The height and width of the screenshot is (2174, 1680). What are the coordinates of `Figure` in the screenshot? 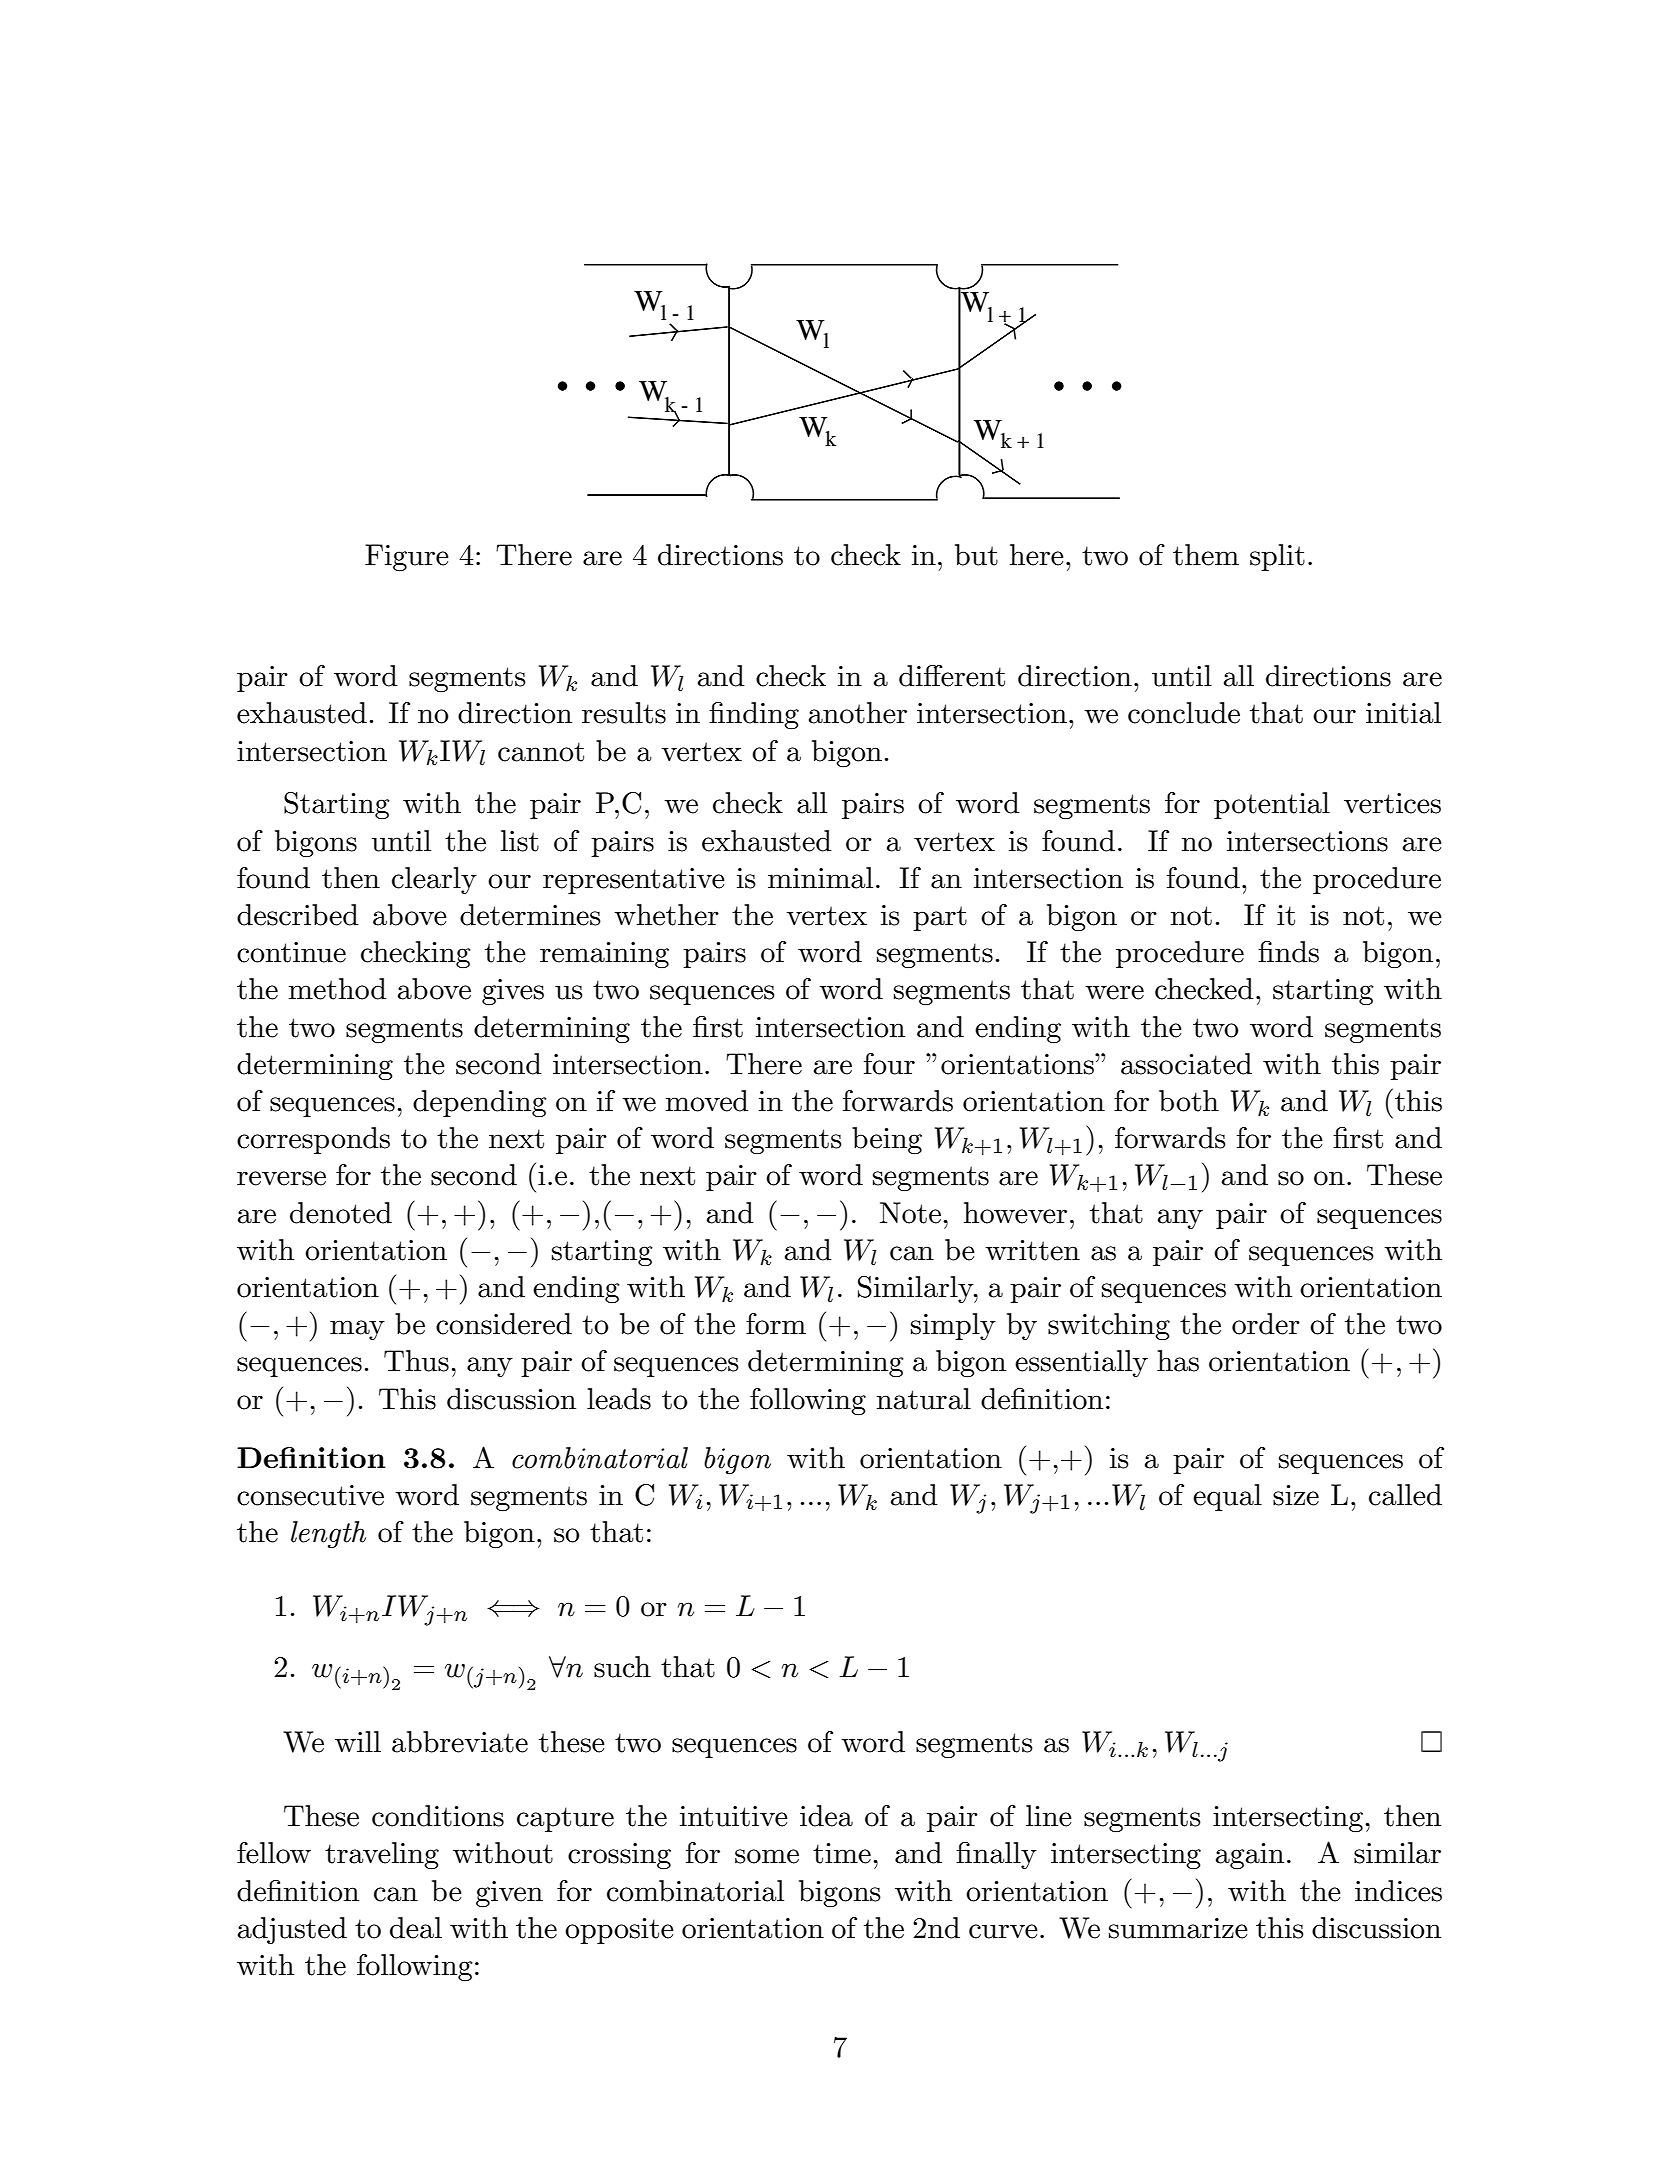 It's located at (407, 557).
